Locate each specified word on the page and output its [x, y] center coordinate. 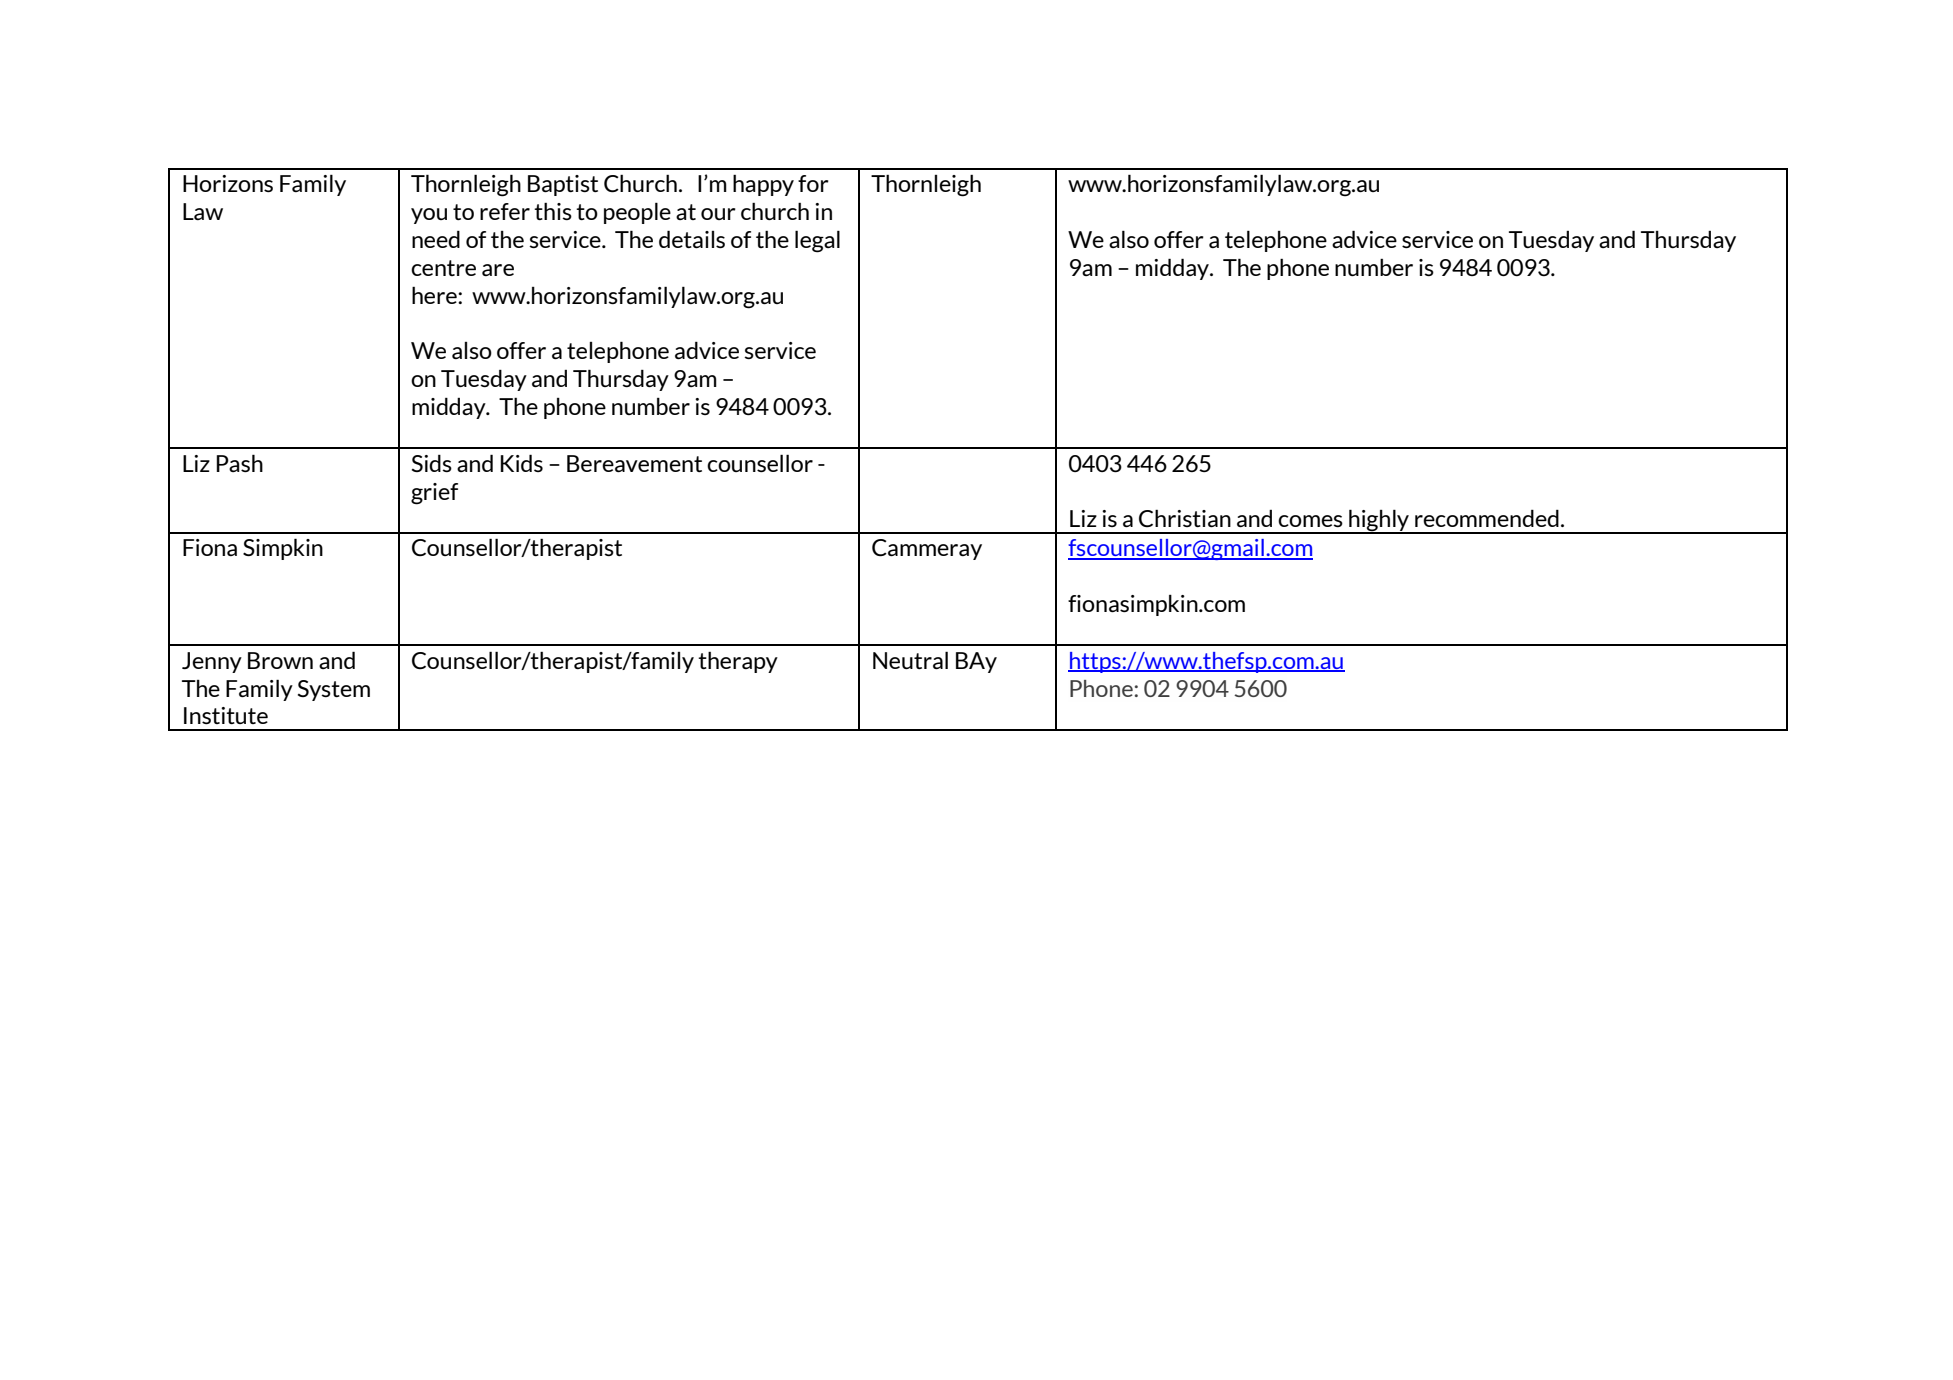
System [334, 690]
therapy [738, 662]
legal [817, 241]
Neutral [910, 660]
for [813, 183]
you [429, 216]
